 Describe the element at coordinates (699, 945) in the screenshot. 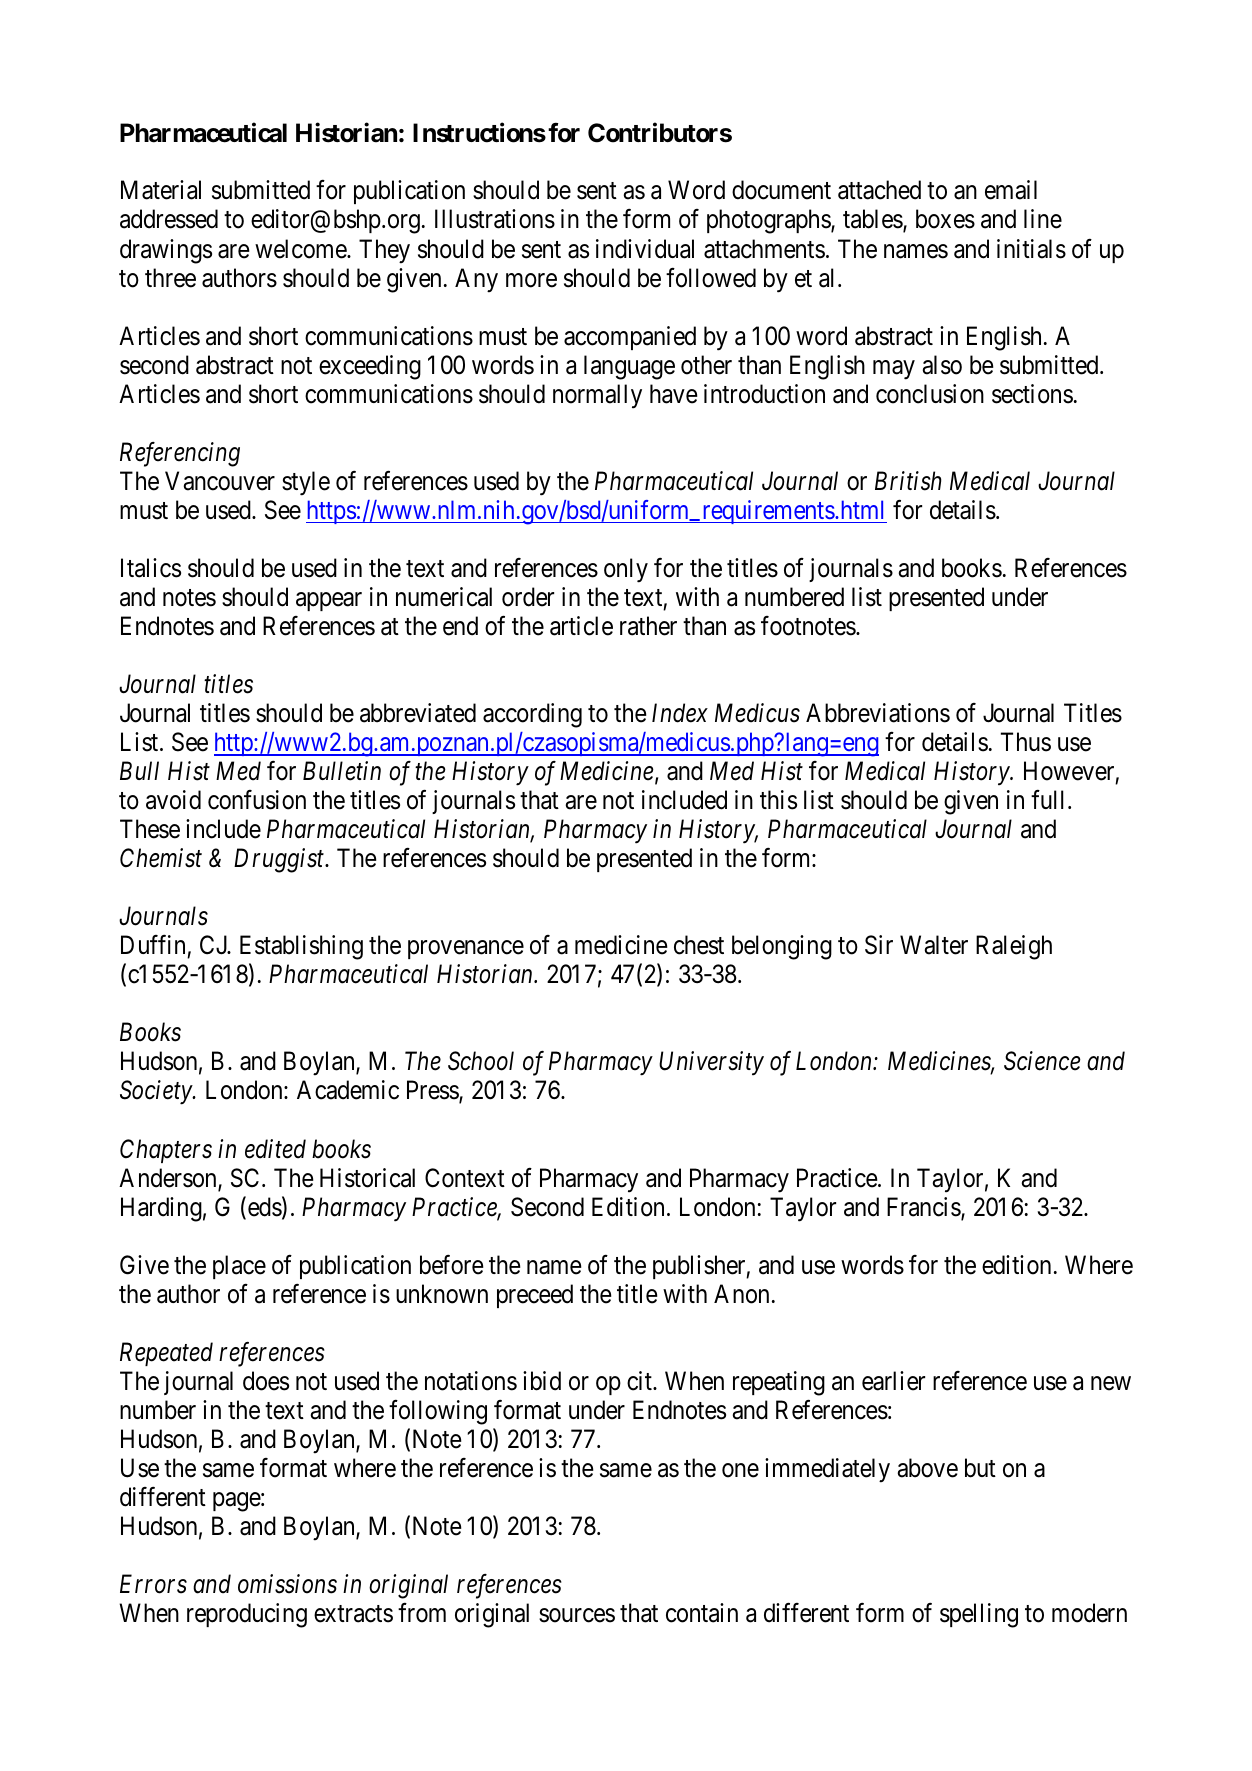

I see `chest` at that location.
